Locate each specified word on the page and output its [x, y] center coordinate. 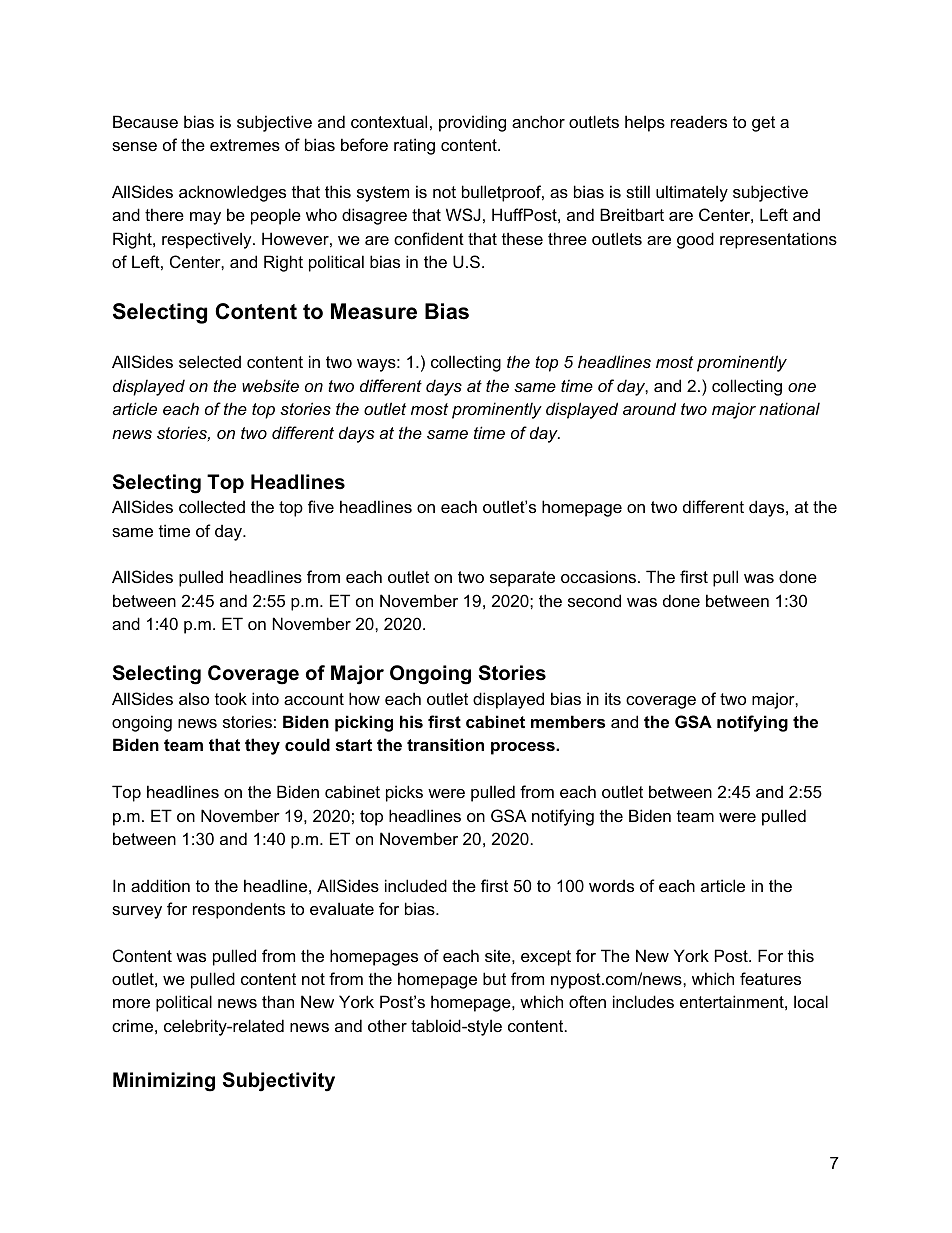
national [789, 408]
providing [472, 123]
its [613, 698]
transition [445, 744]
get [763, 124]
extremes [245, 145]
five [321, 506]
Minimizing [164, 1082]
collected [212, 506]
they [262, 746]
